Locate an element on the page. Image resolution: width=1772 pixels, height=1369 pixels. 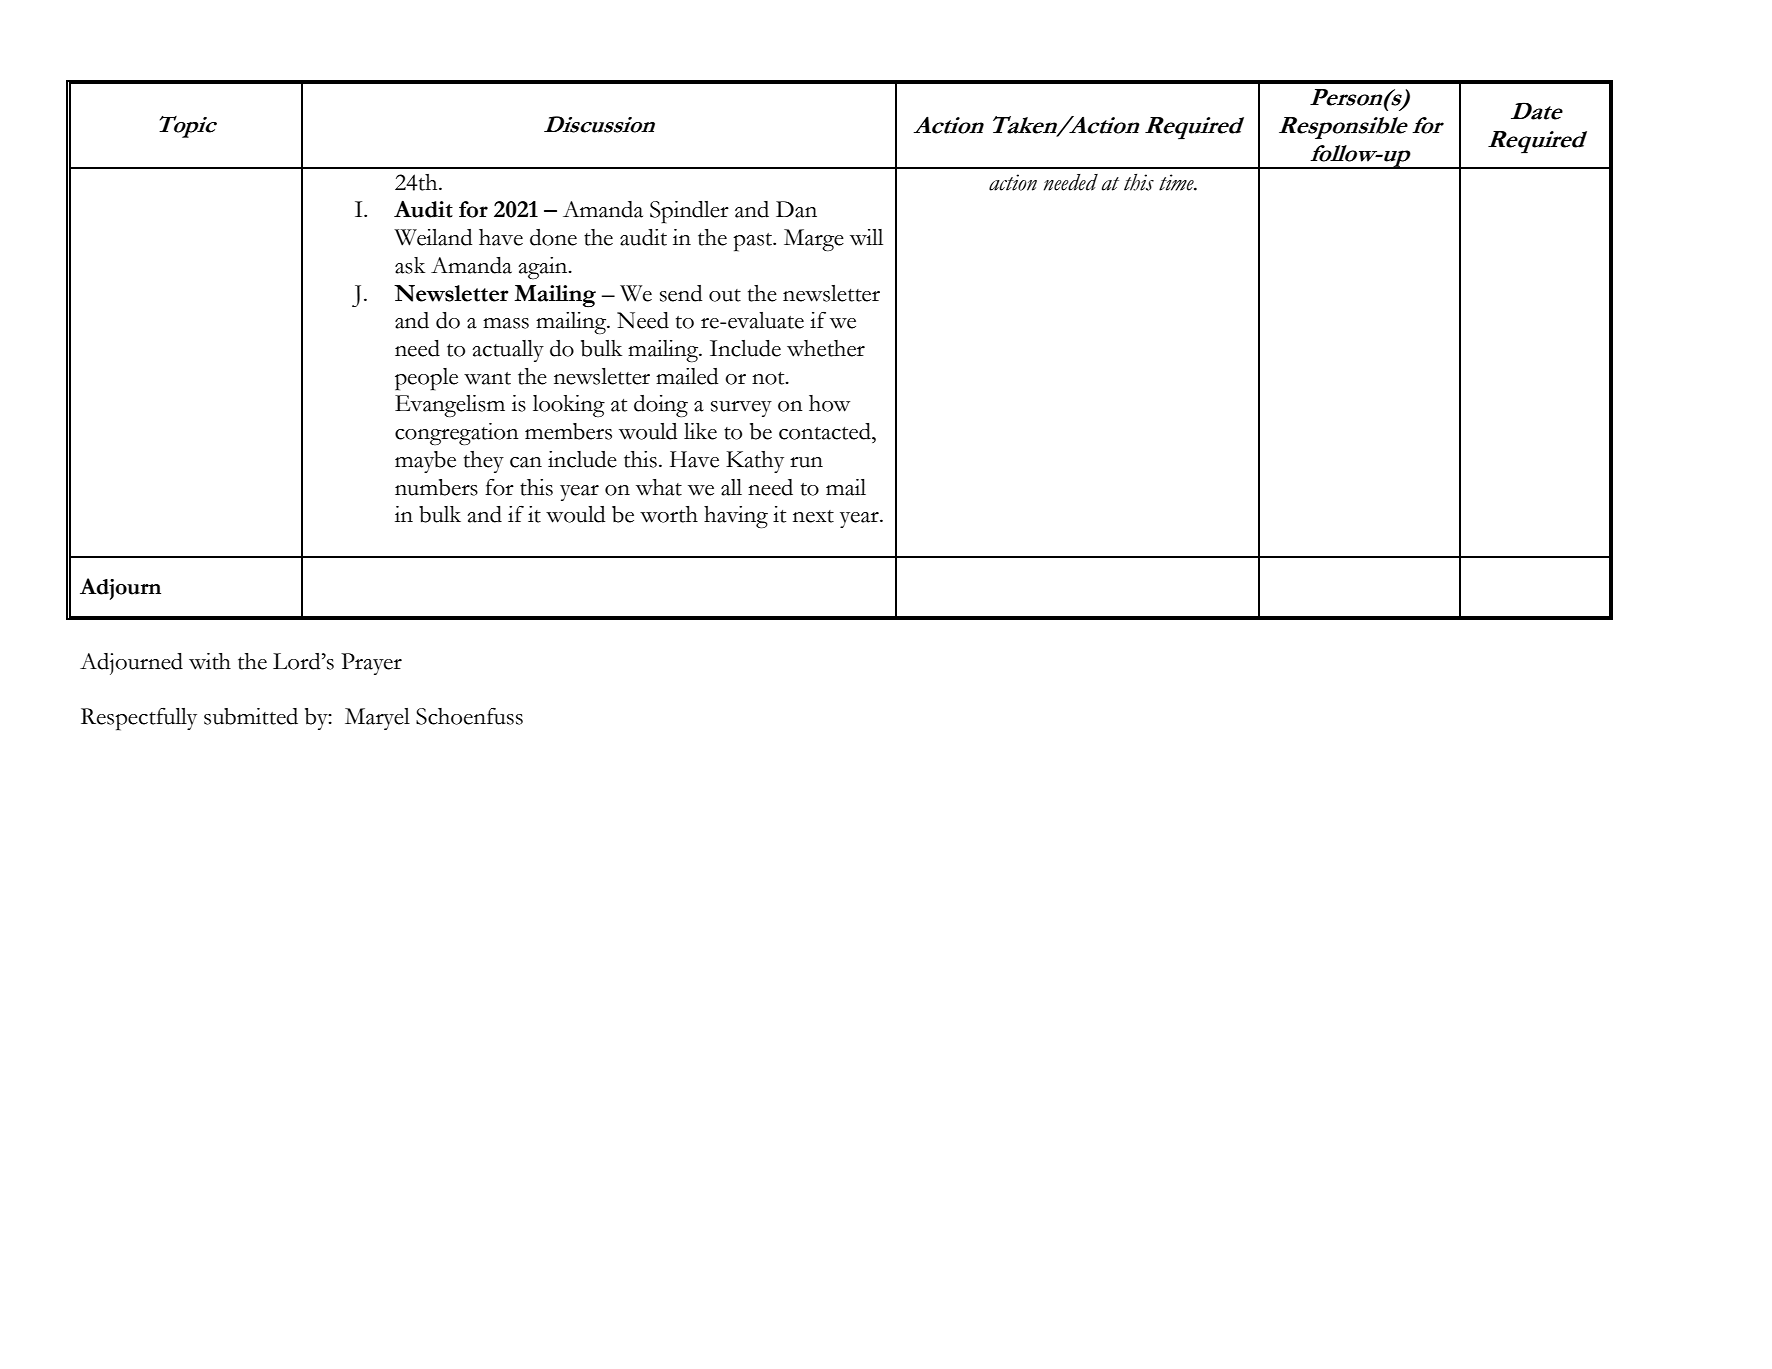
numbers is located at coordinates (436, 487).
